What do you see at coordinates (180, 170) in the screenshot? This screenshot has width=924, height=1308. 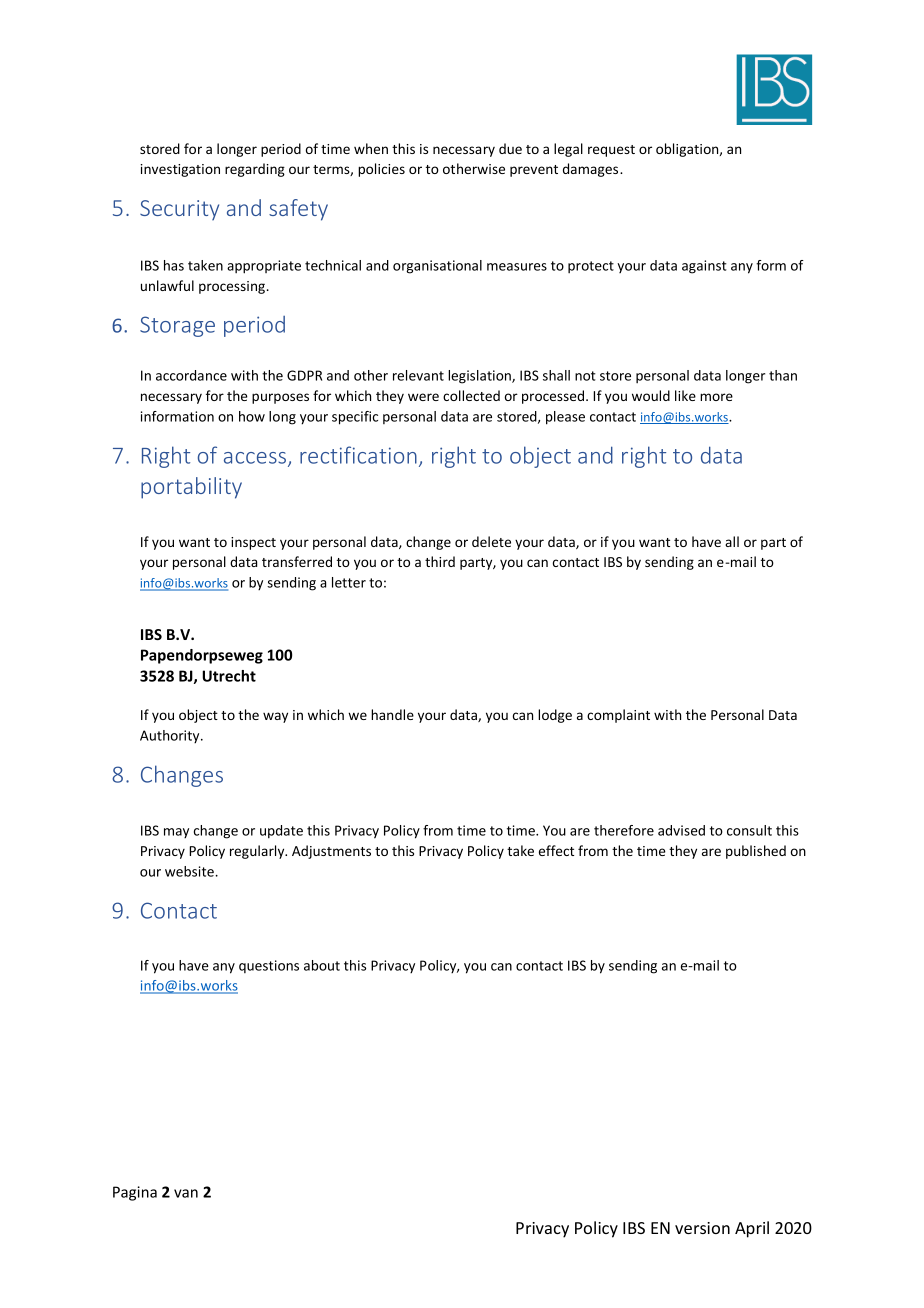 I see `investigation` at bounding box center [180, 170].
